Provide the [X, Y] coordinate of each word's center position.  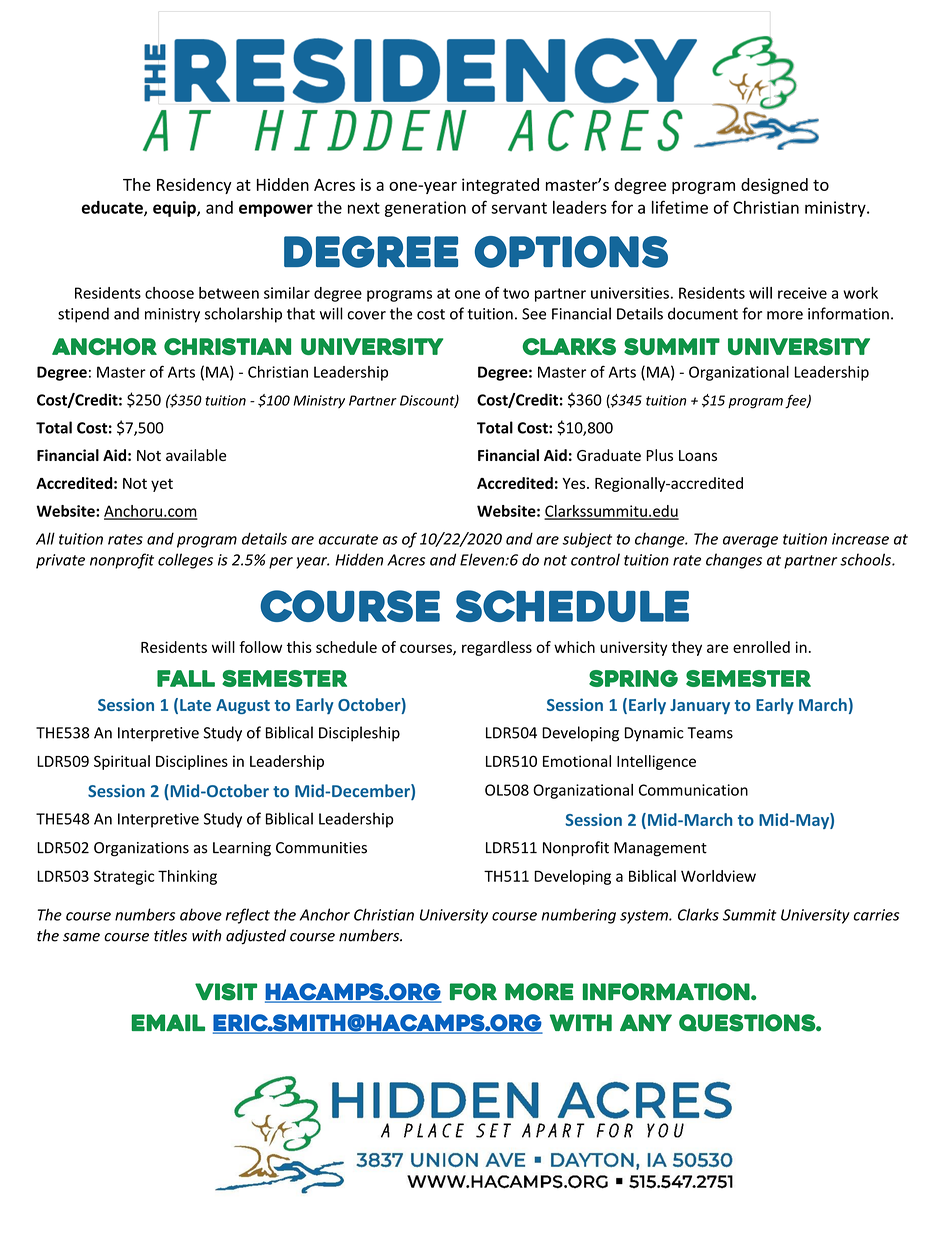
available [196, 455]
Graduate [609, 455]
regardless [497, 648]
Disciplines [192, 762]
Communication [693, 790]
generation [425, 209]
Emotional [577, 761]
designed [774, 186]
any [646, 1022]
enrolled [761, 647]
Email [168, 1022]
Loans [698, 455]
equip [175, 209]
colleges [185, 561]
